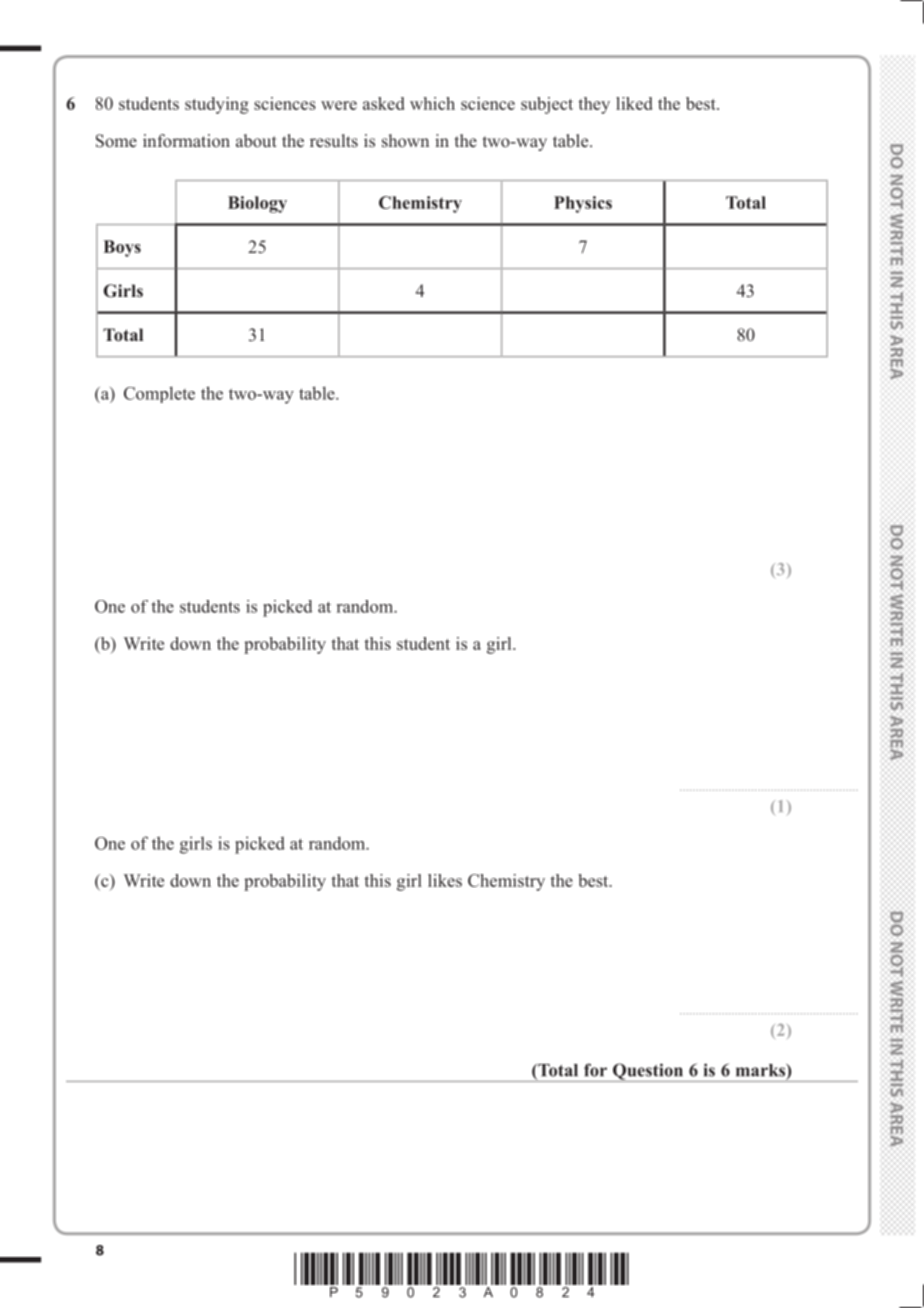 The width and height of the screenshot is (924, 1308). I want to click on shown, so click(405, 141).
